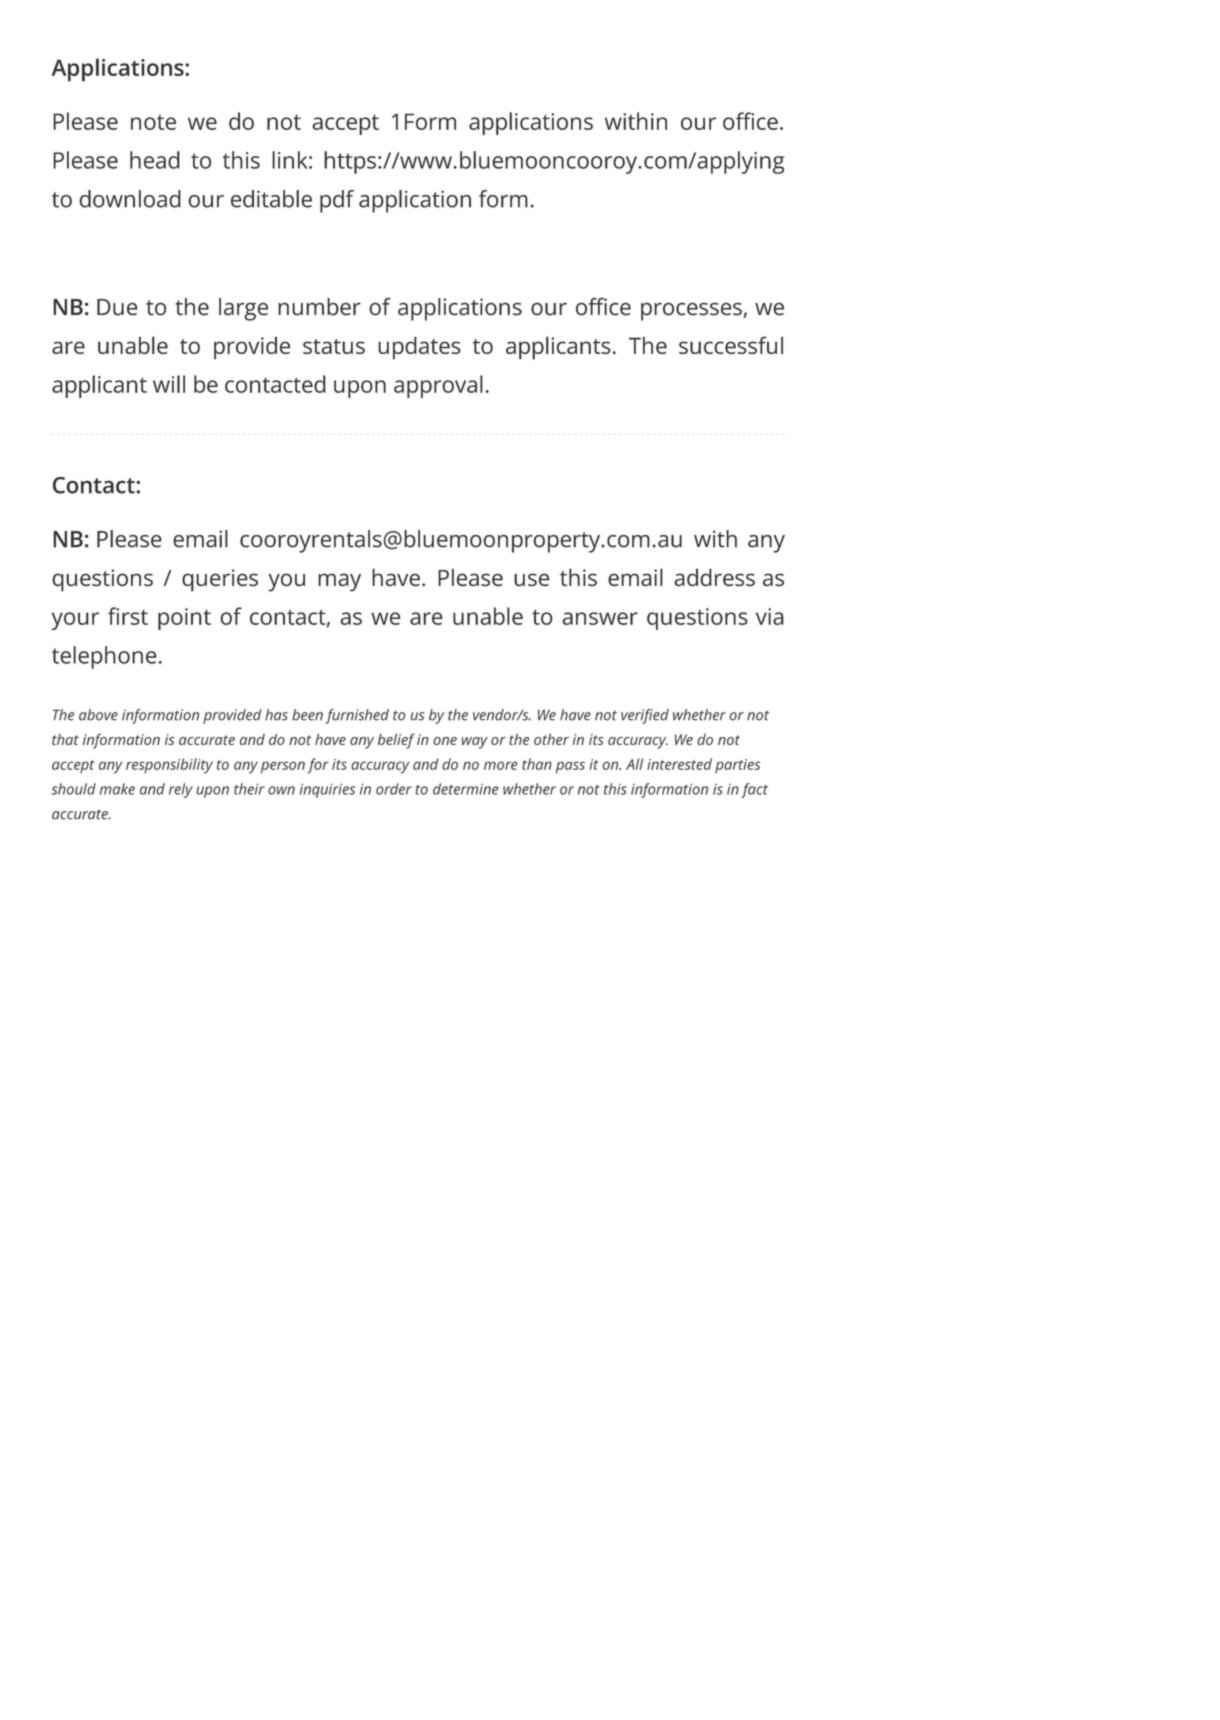  I want to click on will, so click(169, 384).
